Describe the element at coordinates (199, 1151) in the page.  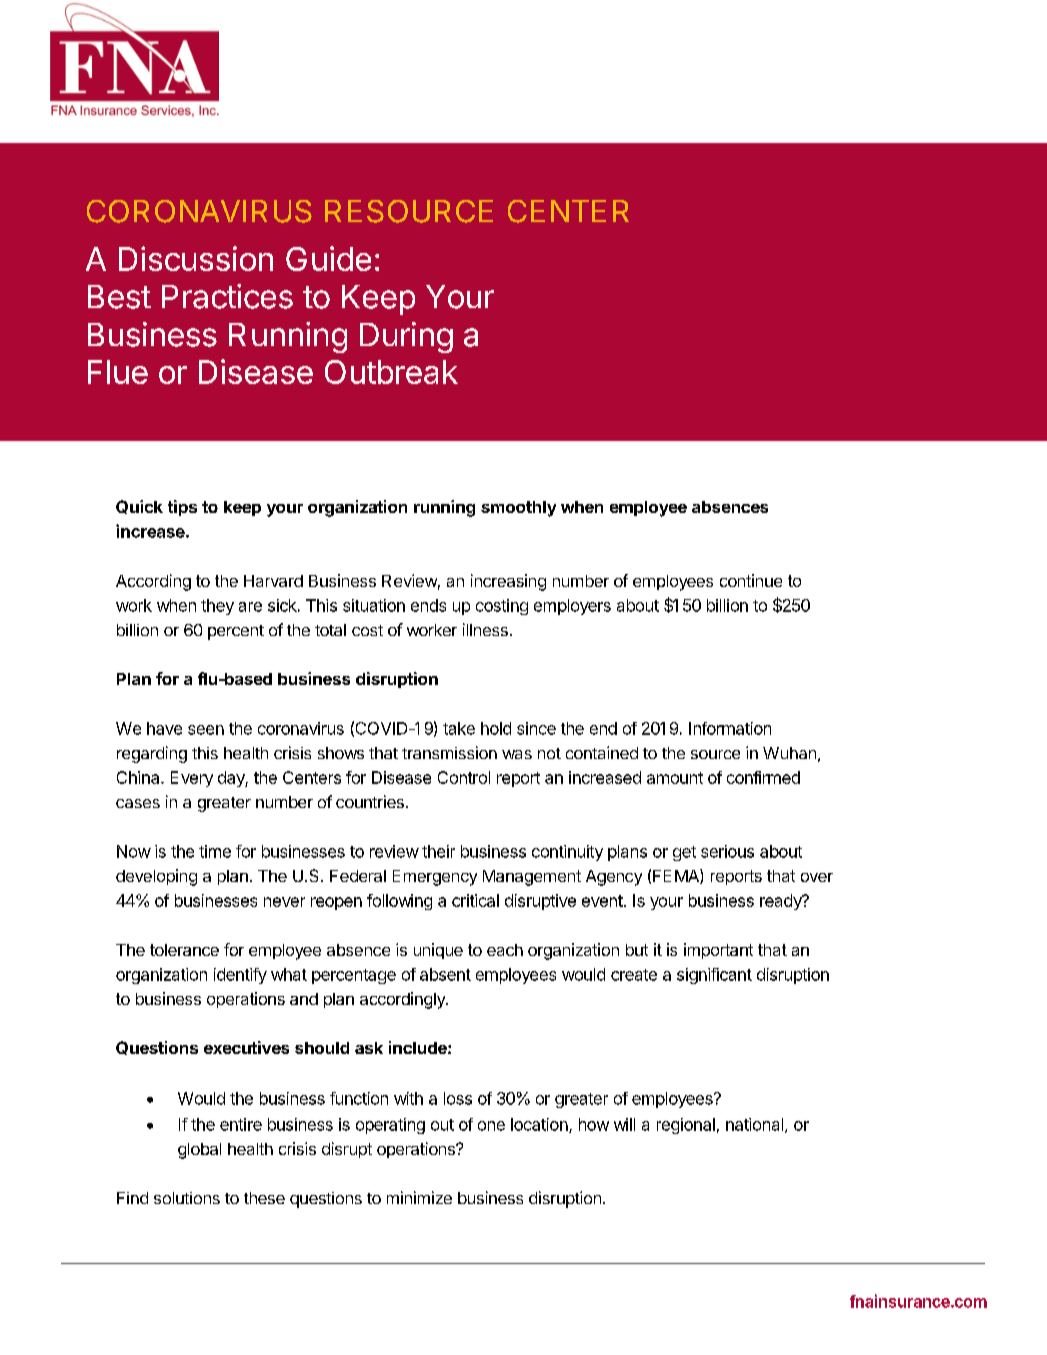
I see `global` at that location.
